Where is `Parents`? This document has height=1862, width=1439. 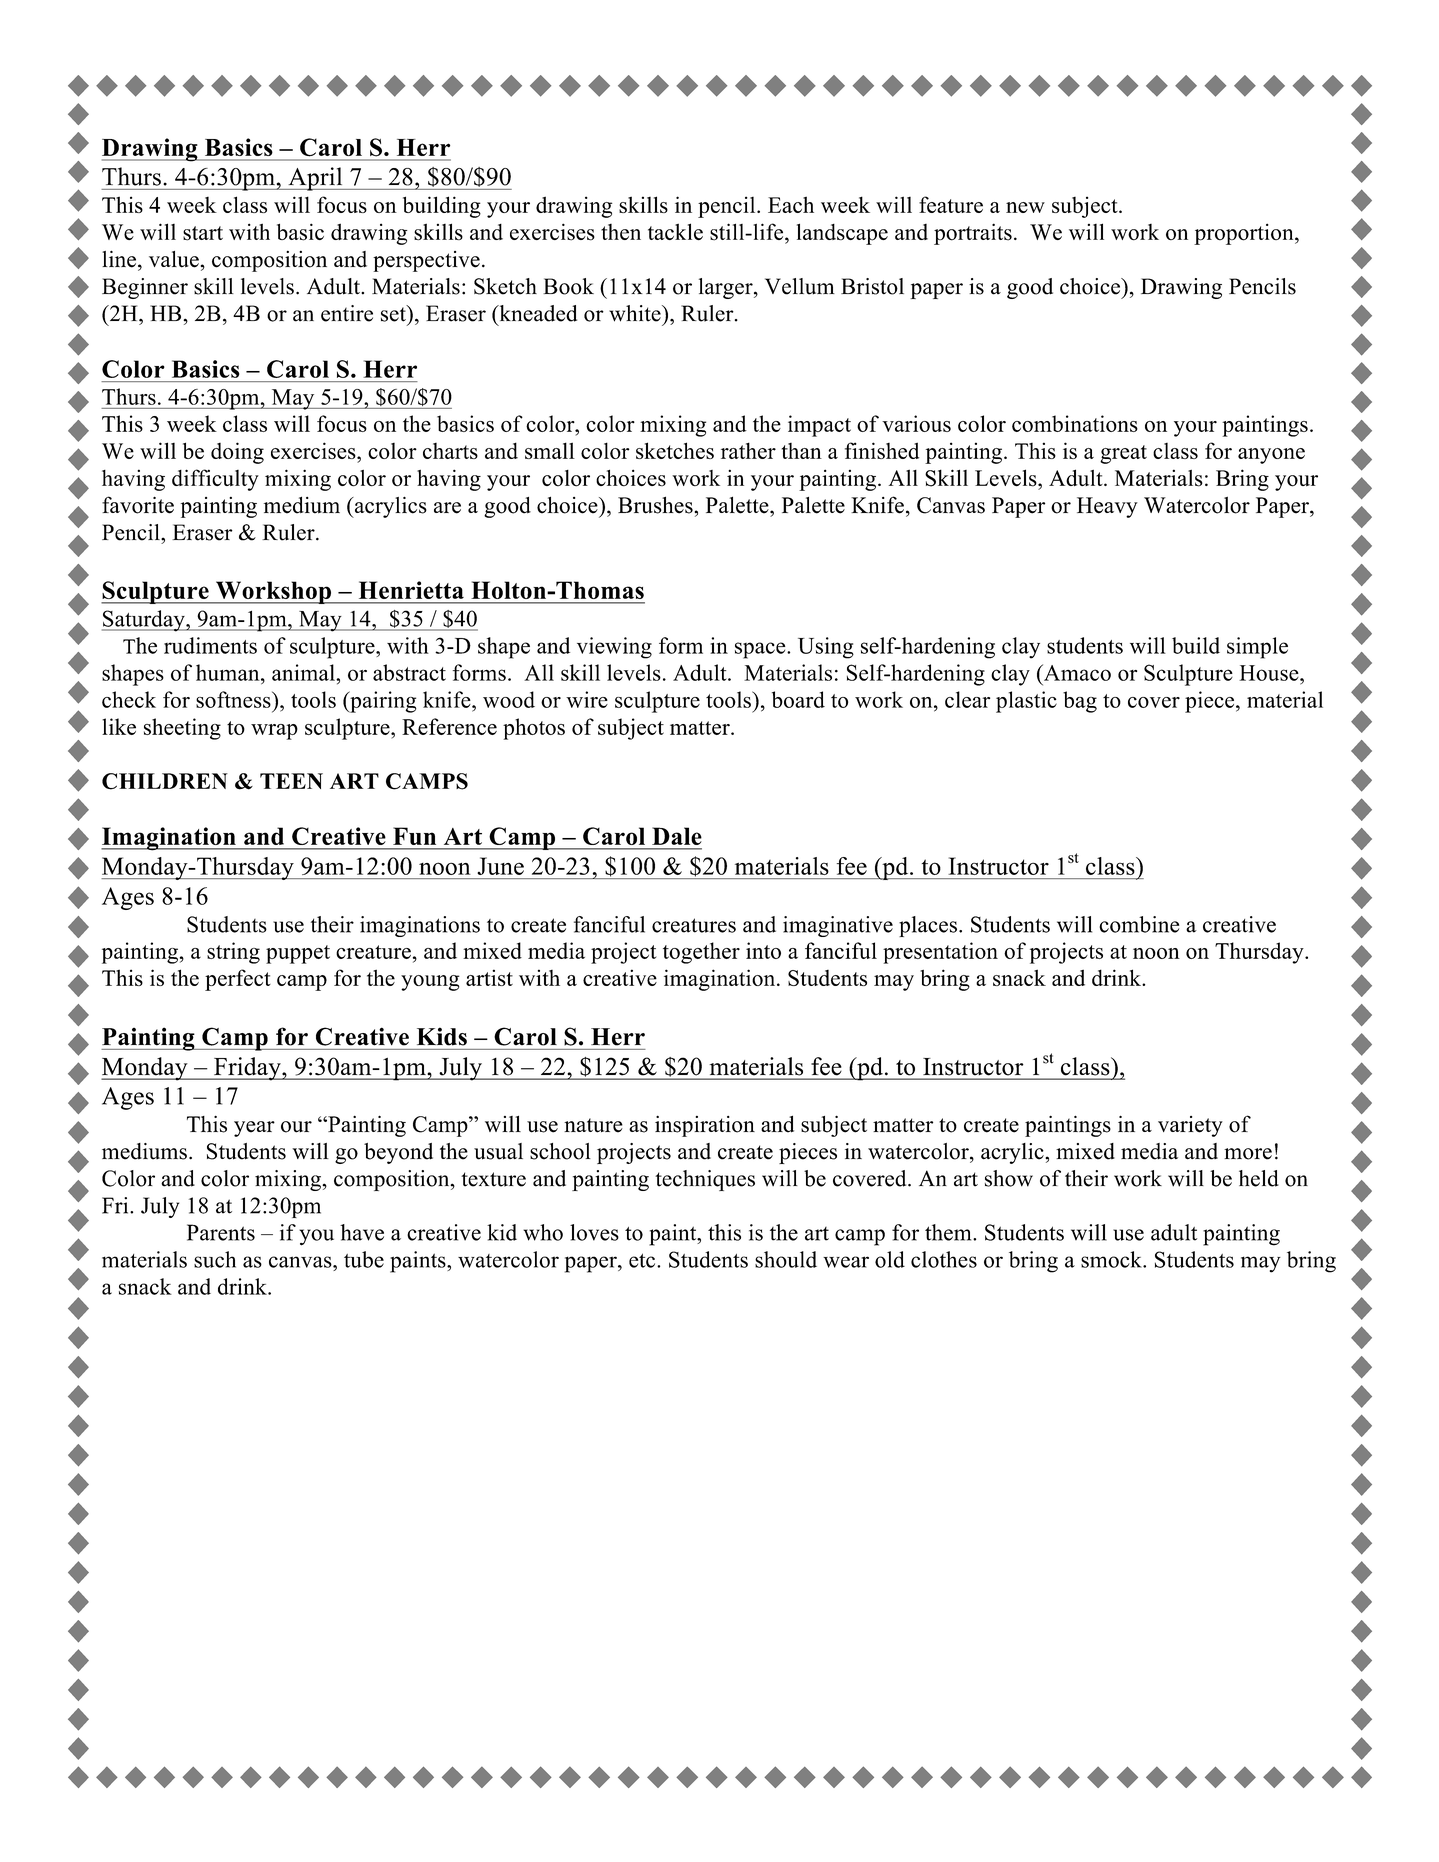
Parents is located at coordinates (221, 1232).
